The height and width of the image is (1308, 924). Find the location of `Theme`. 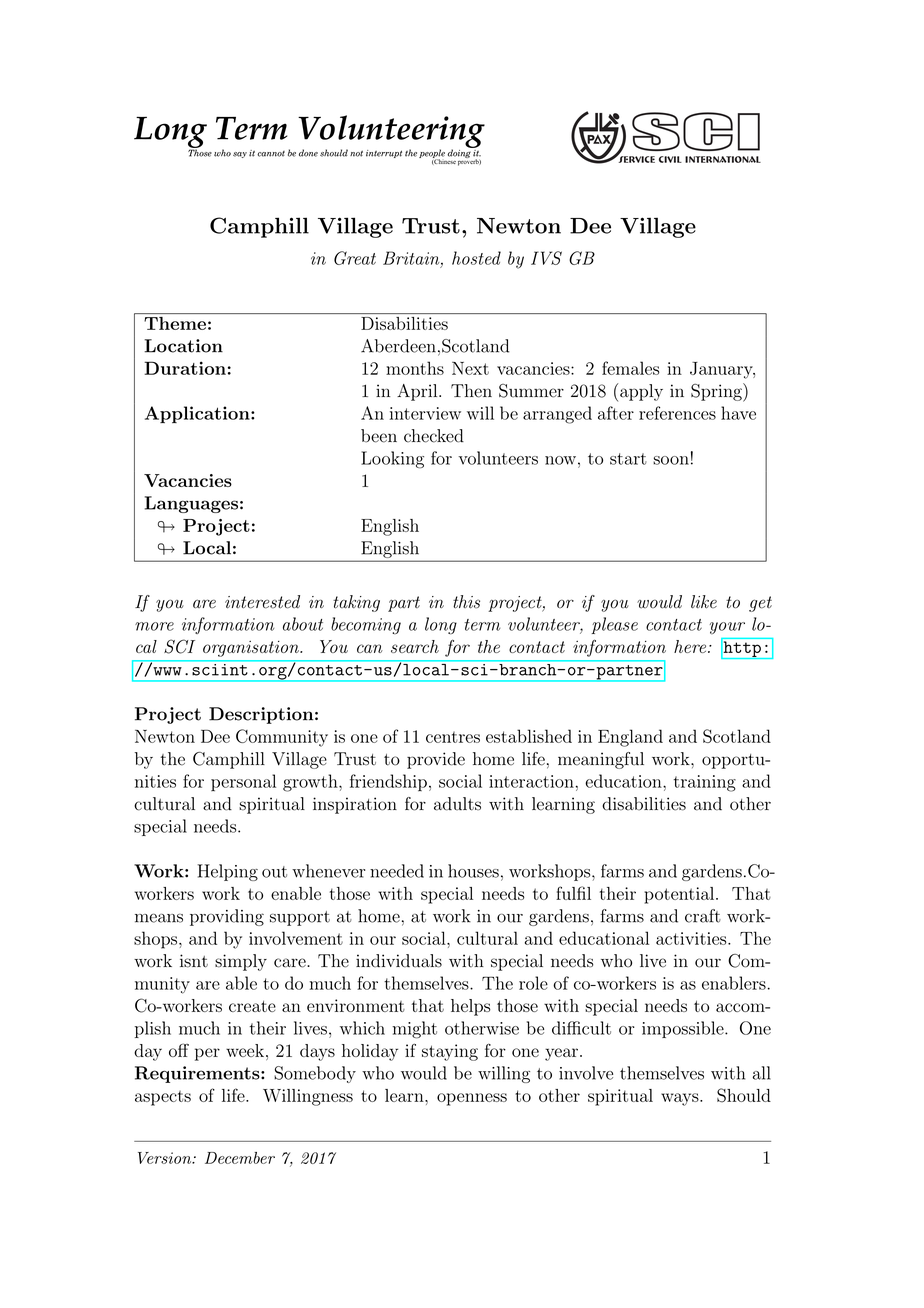

Theme is located at coordinates (175, 323).
